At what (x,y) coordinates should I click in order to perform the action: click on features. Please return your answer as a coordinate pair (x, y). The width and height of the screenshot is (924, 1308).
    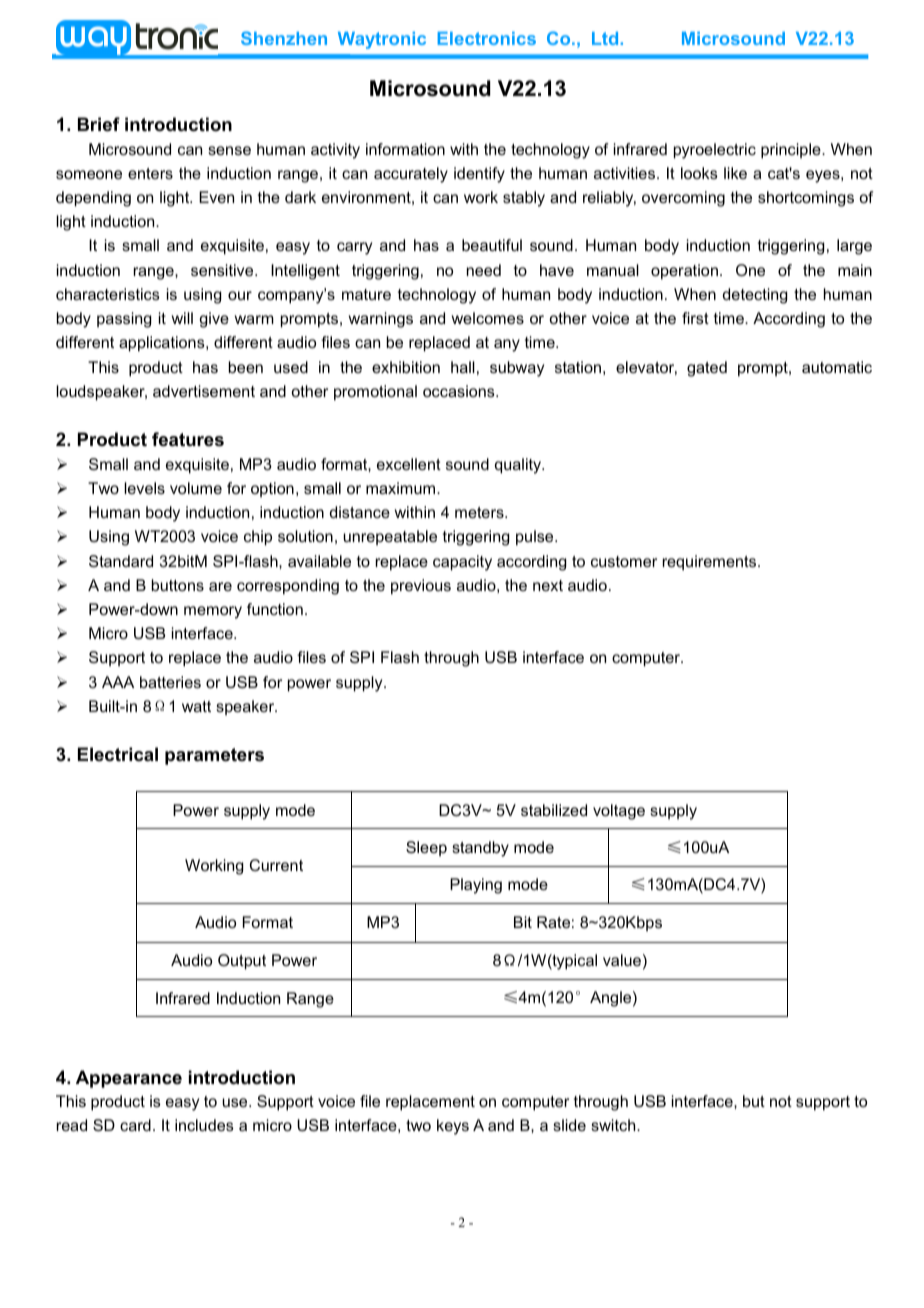
    Looking at the image, I should click on (188, 439).
